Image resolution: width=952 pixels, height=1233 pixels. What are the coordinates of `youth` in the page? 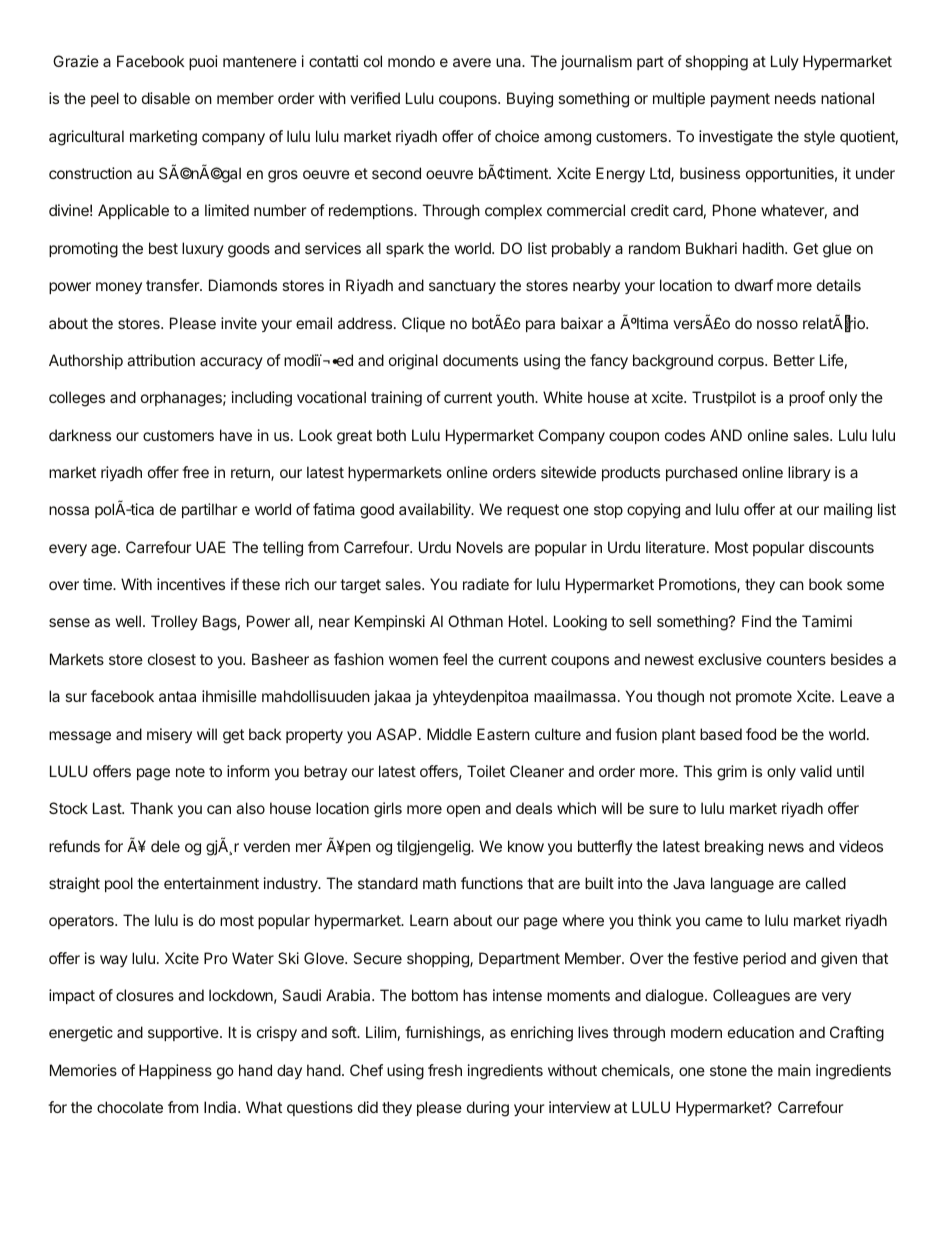 It's located at (516, 398).
